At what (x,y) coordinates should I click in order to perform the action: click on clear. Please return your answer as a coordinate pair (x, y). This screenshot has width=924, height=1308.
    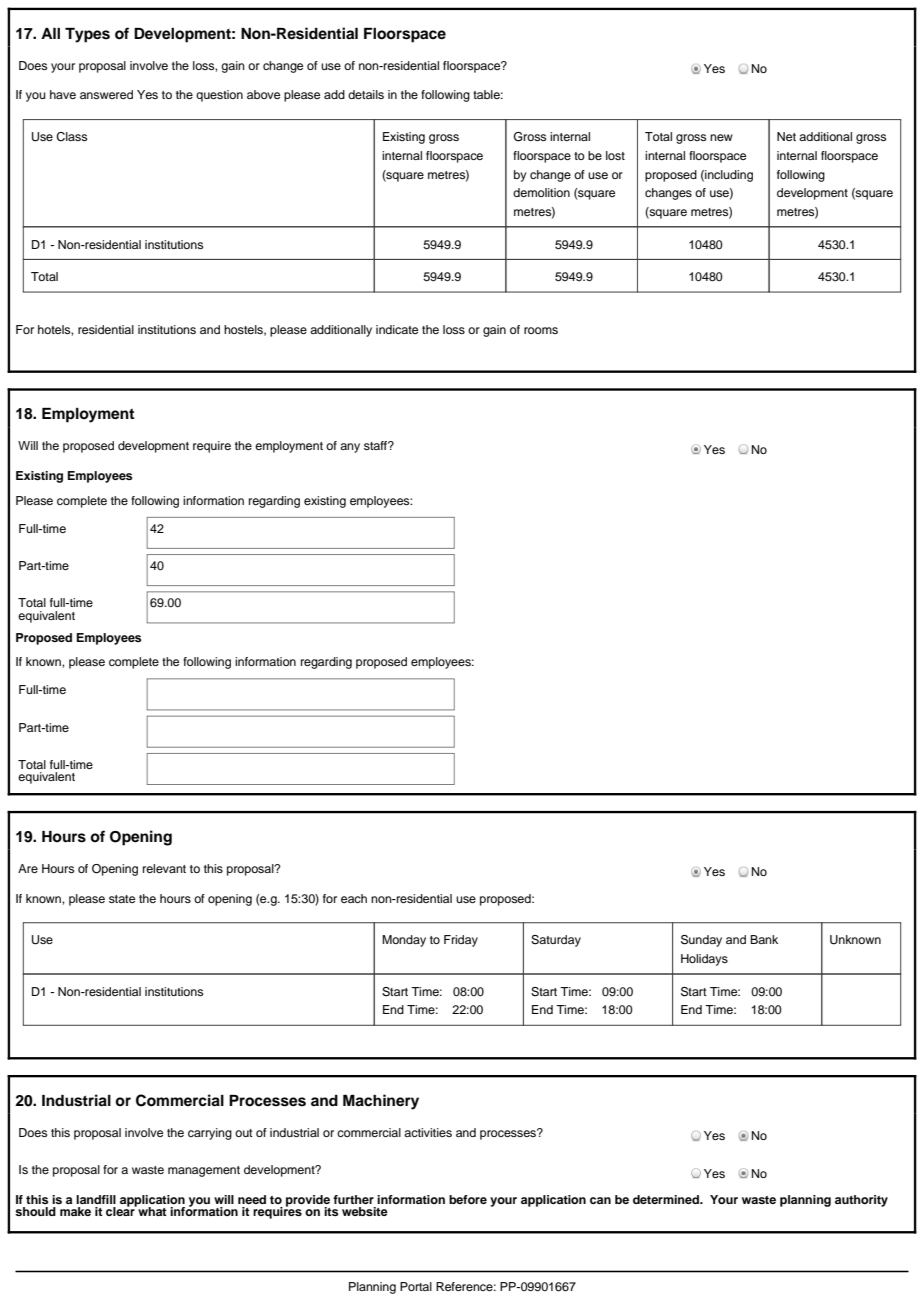
    Looking at the image, I should click on (121, 1210).
